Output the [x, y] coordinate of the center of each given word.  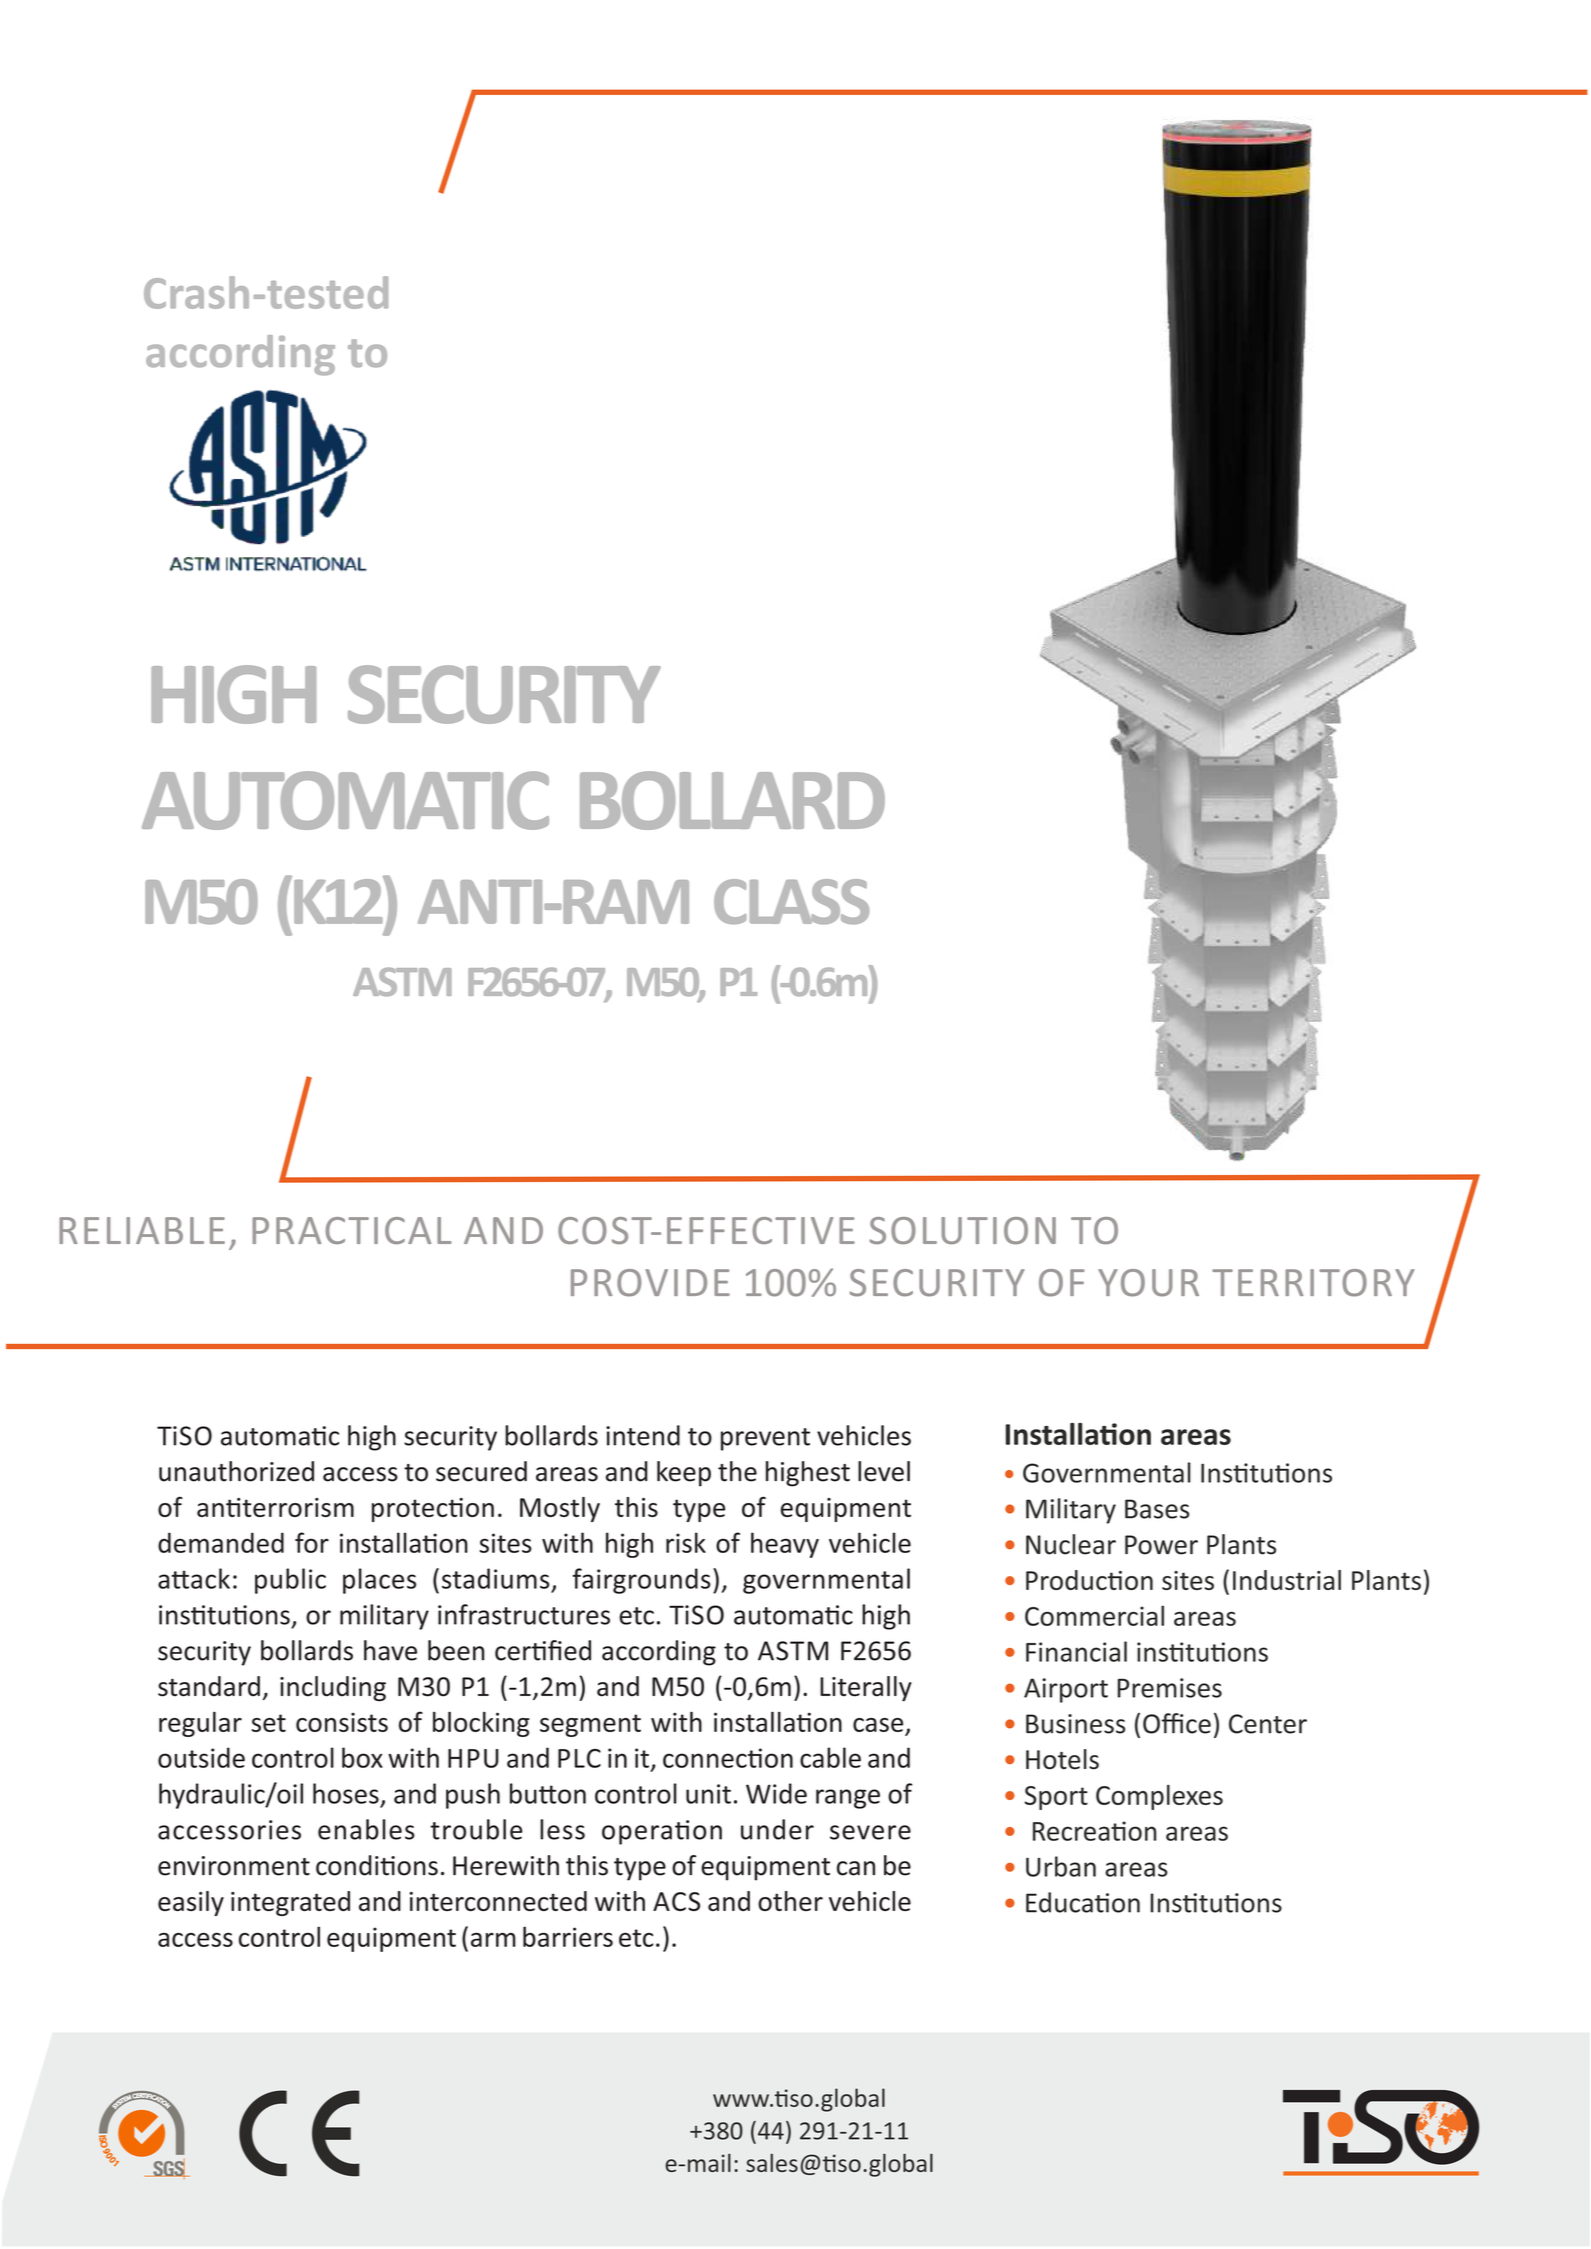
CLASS [791, 901]
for [312, 1542]
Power [1161, 1545]
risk [686, 1542]
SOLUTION [963, 1230]
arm [493, 1939]
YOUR [1148, 1283]
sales [772, 2163]
